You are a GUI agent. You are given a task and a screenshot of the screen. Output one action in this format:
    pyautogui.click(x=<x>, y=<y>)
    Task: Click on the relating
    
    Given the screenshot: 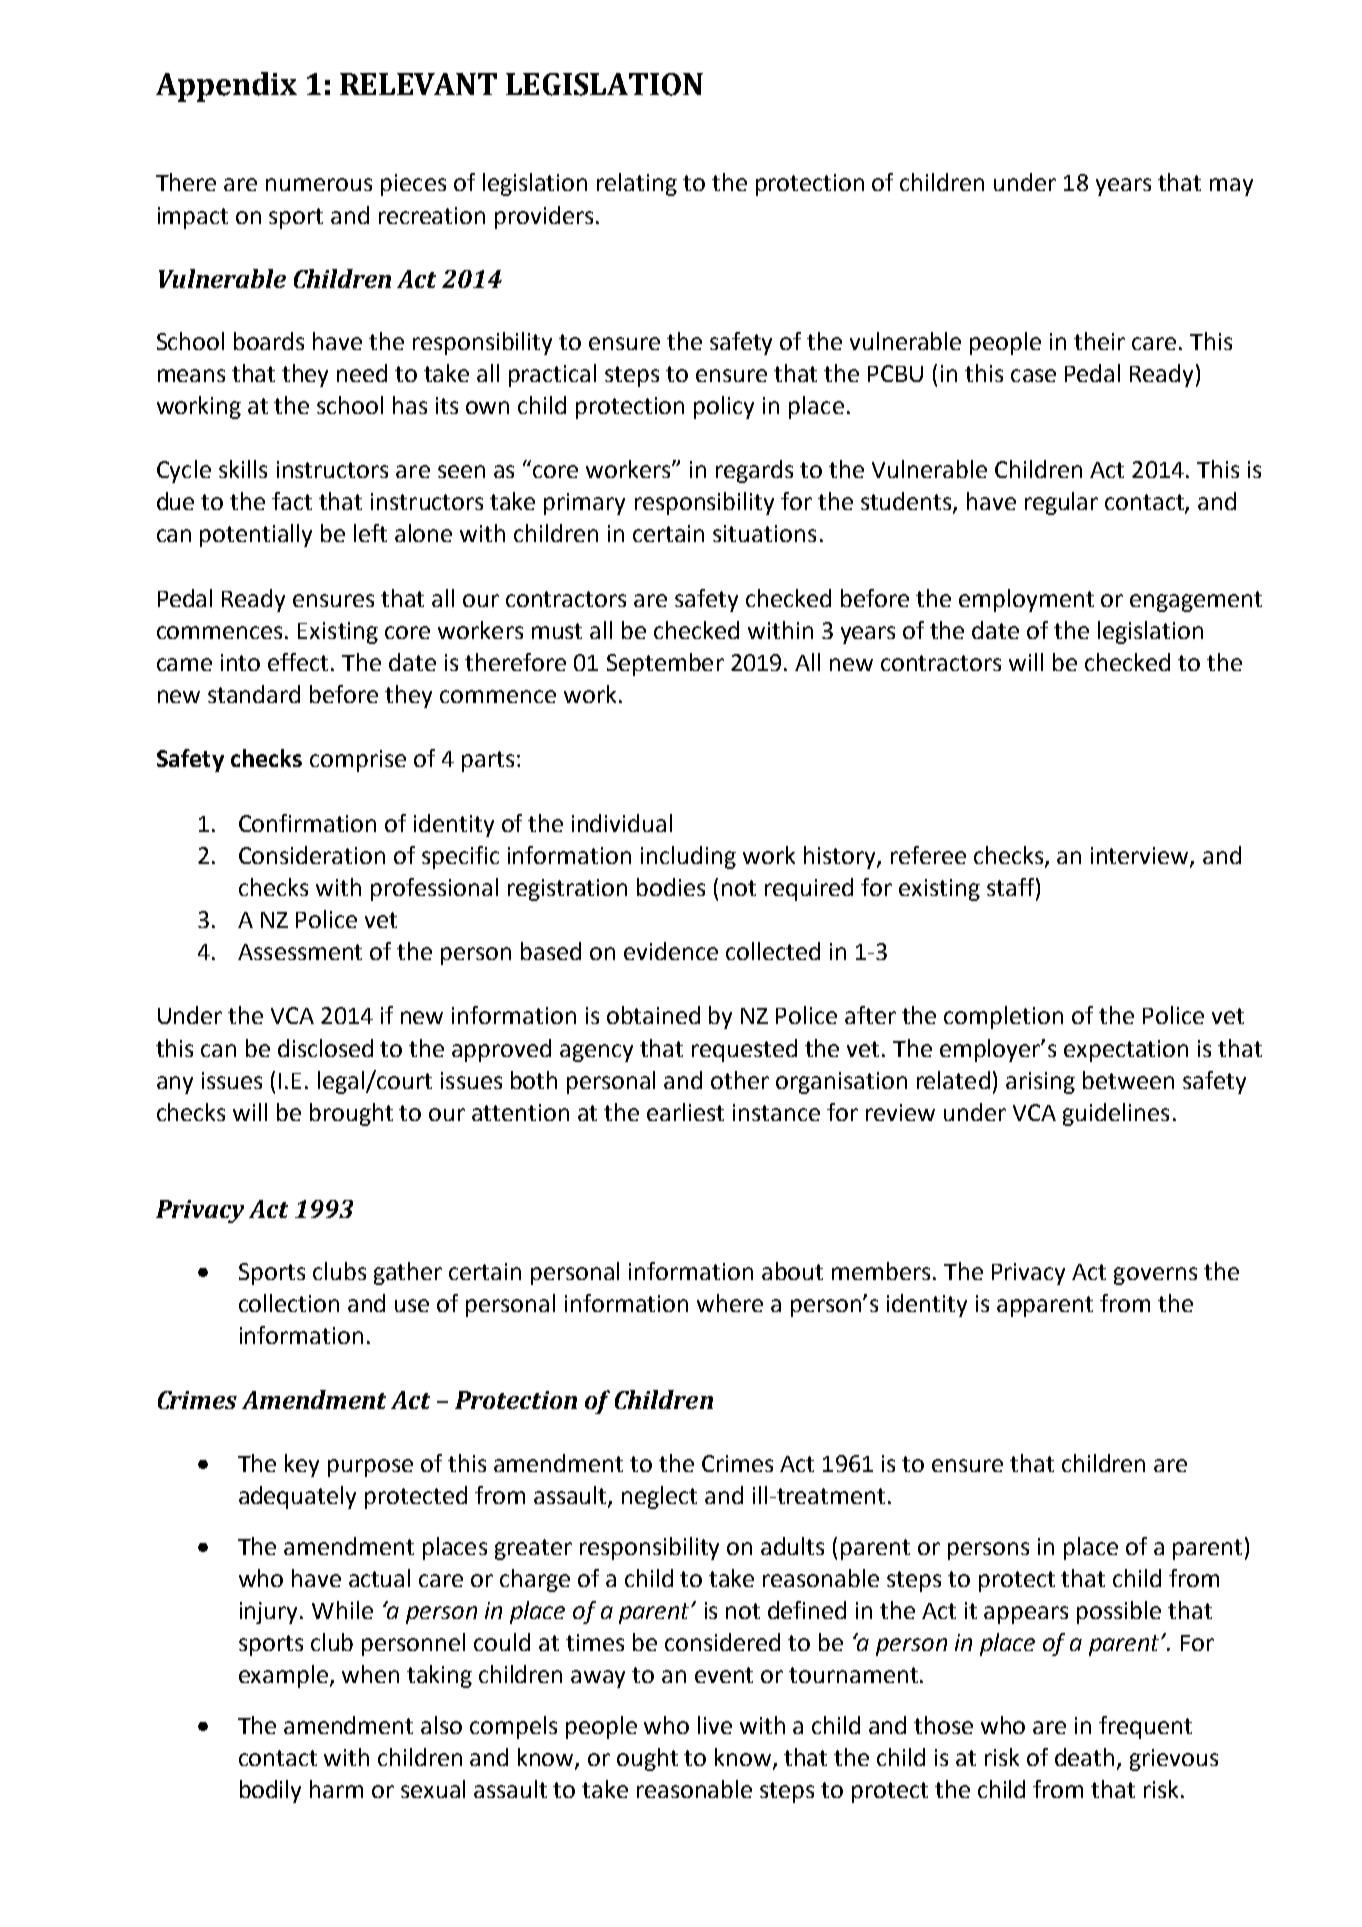 What is the action you would take?
    pyautogui.click(x=637, y=184)
